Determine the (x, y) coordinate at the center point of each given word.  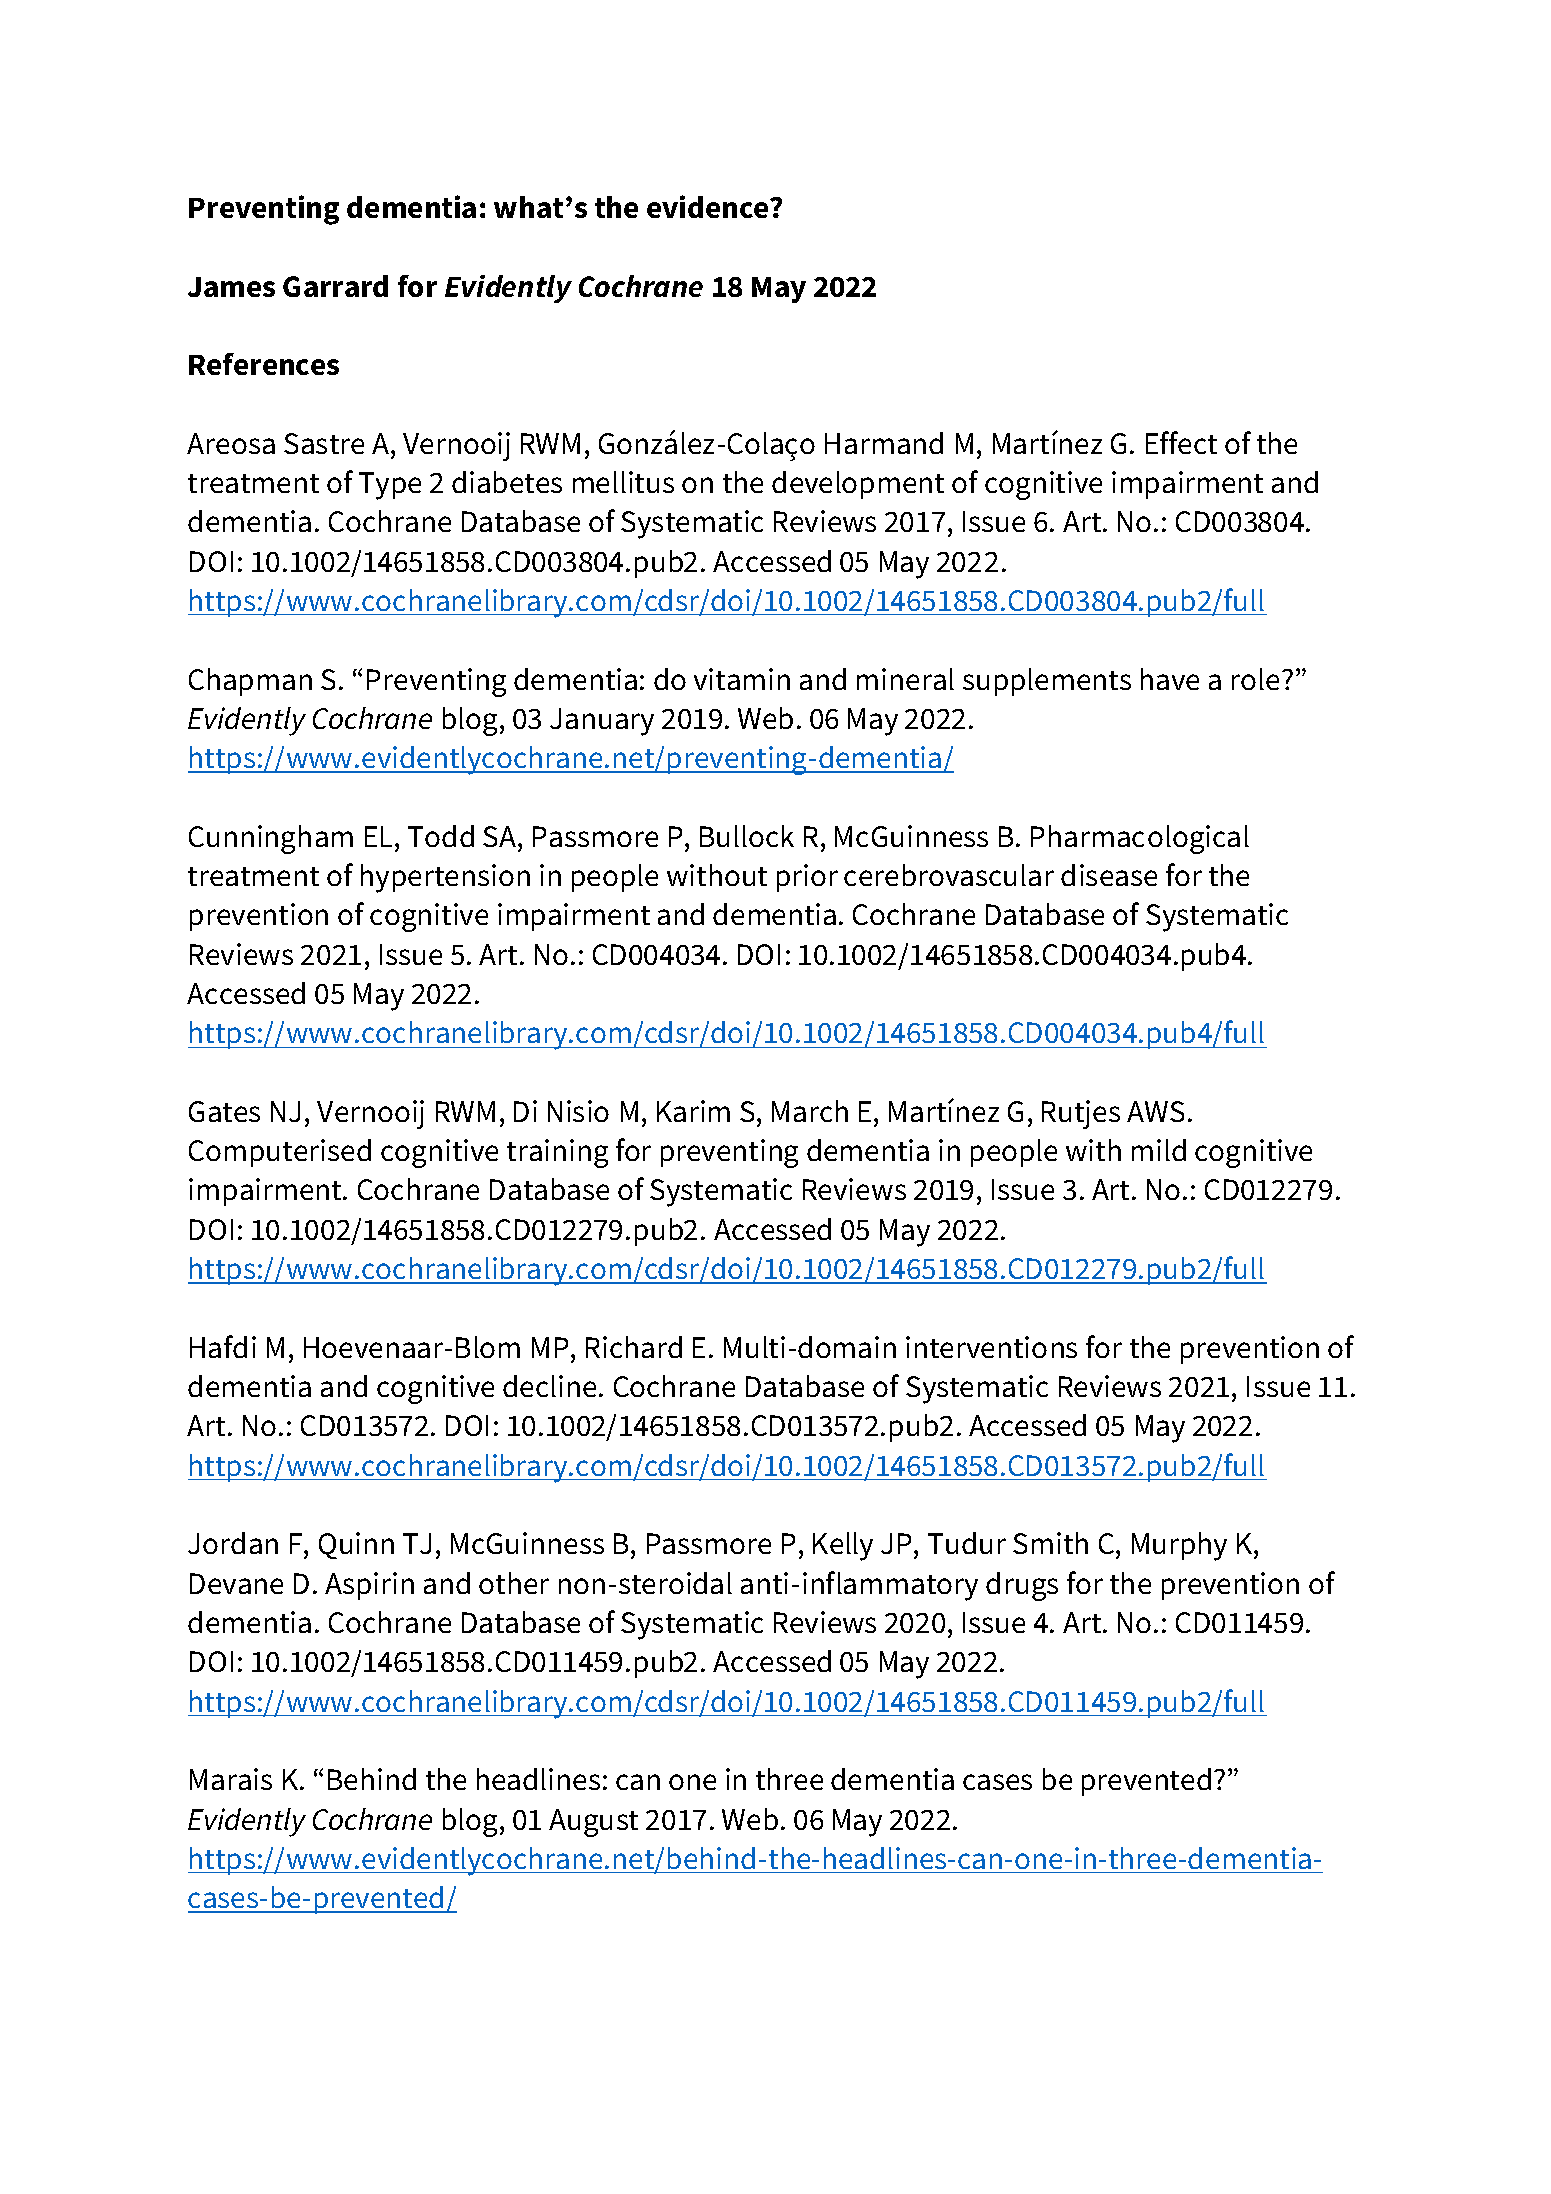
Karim (693, 1111)
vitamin (742, 679)
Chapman (250, 682)
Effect (1181, 442)
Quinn (356, 1545)
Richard (634, 1347)
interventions (991, 1347)
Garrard (335, 286)
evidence (709, 206)
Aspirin (369, 1586)
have (1170, 679)
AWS (1155, 1111)
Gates (224, 1111)
